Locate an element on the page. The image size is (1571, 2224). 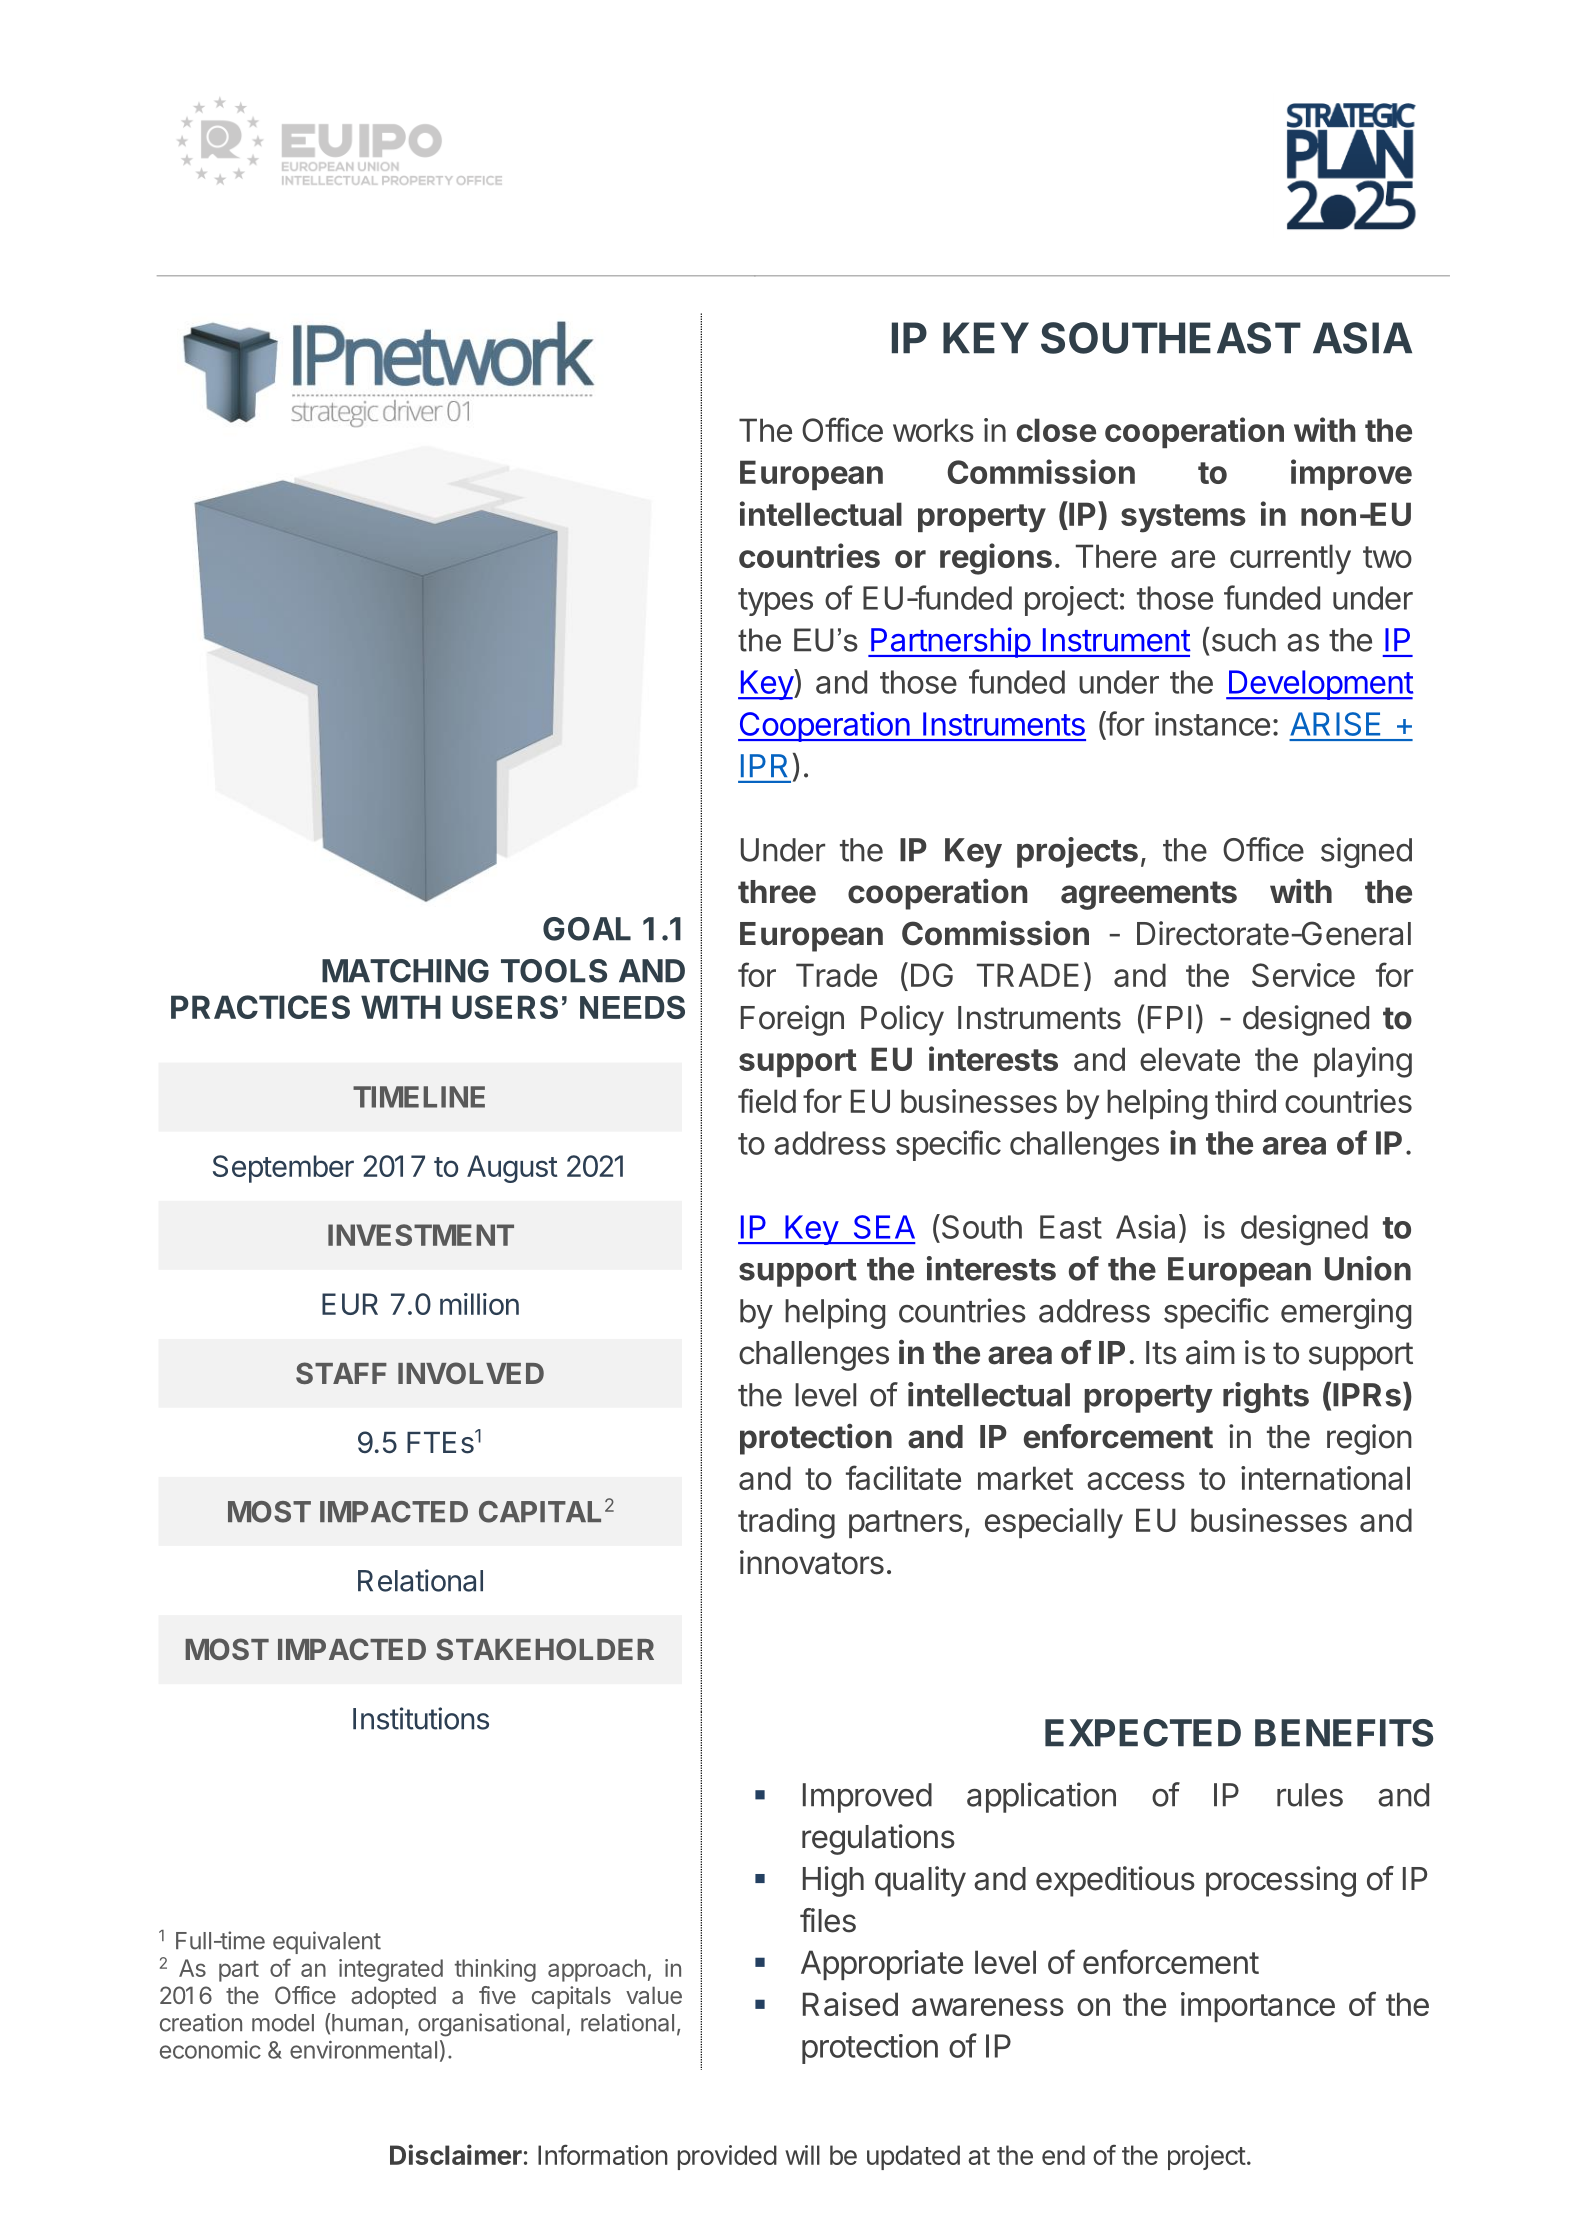
rights is located at coordinates (1266, 1397).
